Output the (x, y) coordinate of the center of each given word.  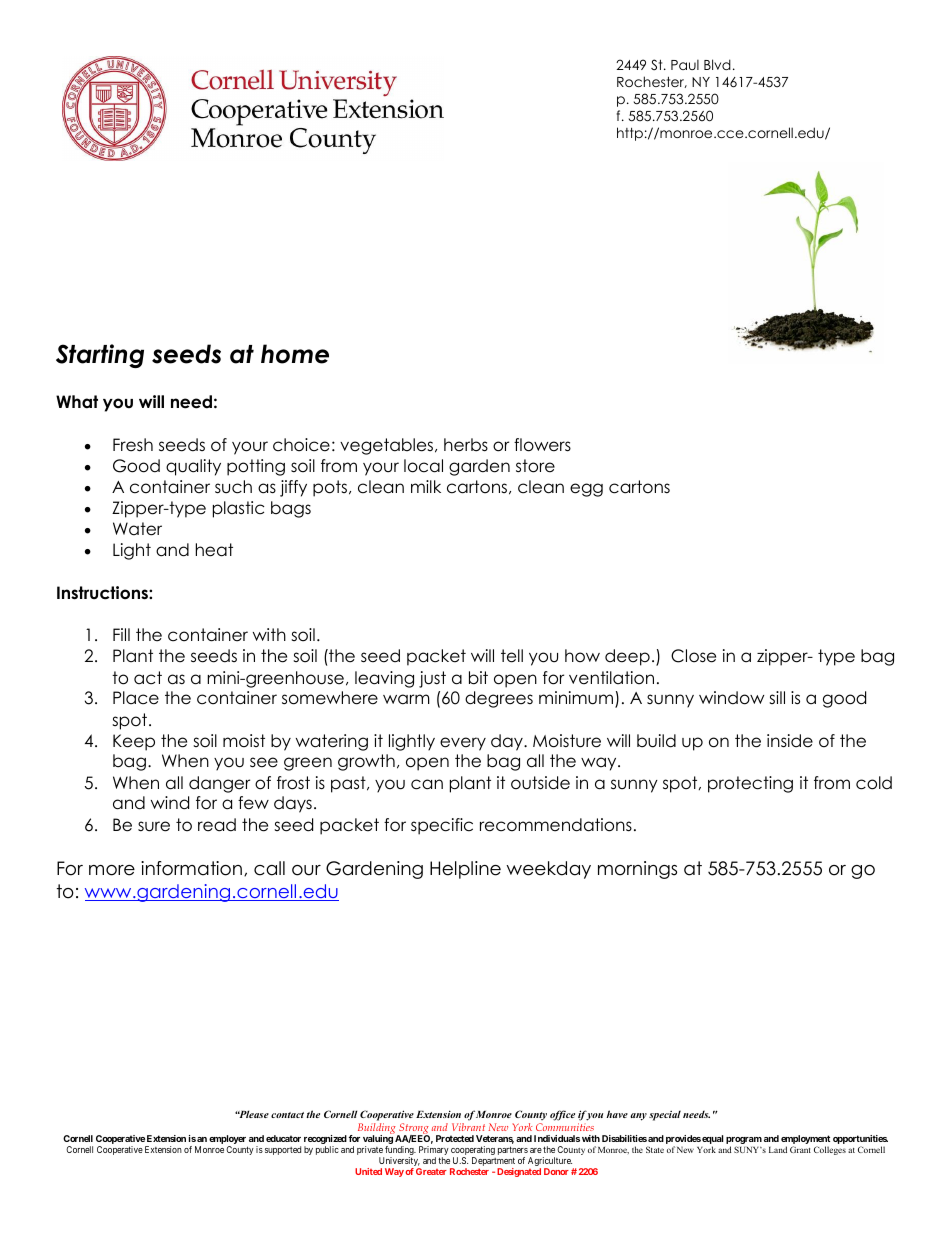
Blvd (717, 64)
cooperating (473, 1152)
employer (228, 1141)
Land (778, 1149)
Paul (685, 65)
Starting (100, 356)
